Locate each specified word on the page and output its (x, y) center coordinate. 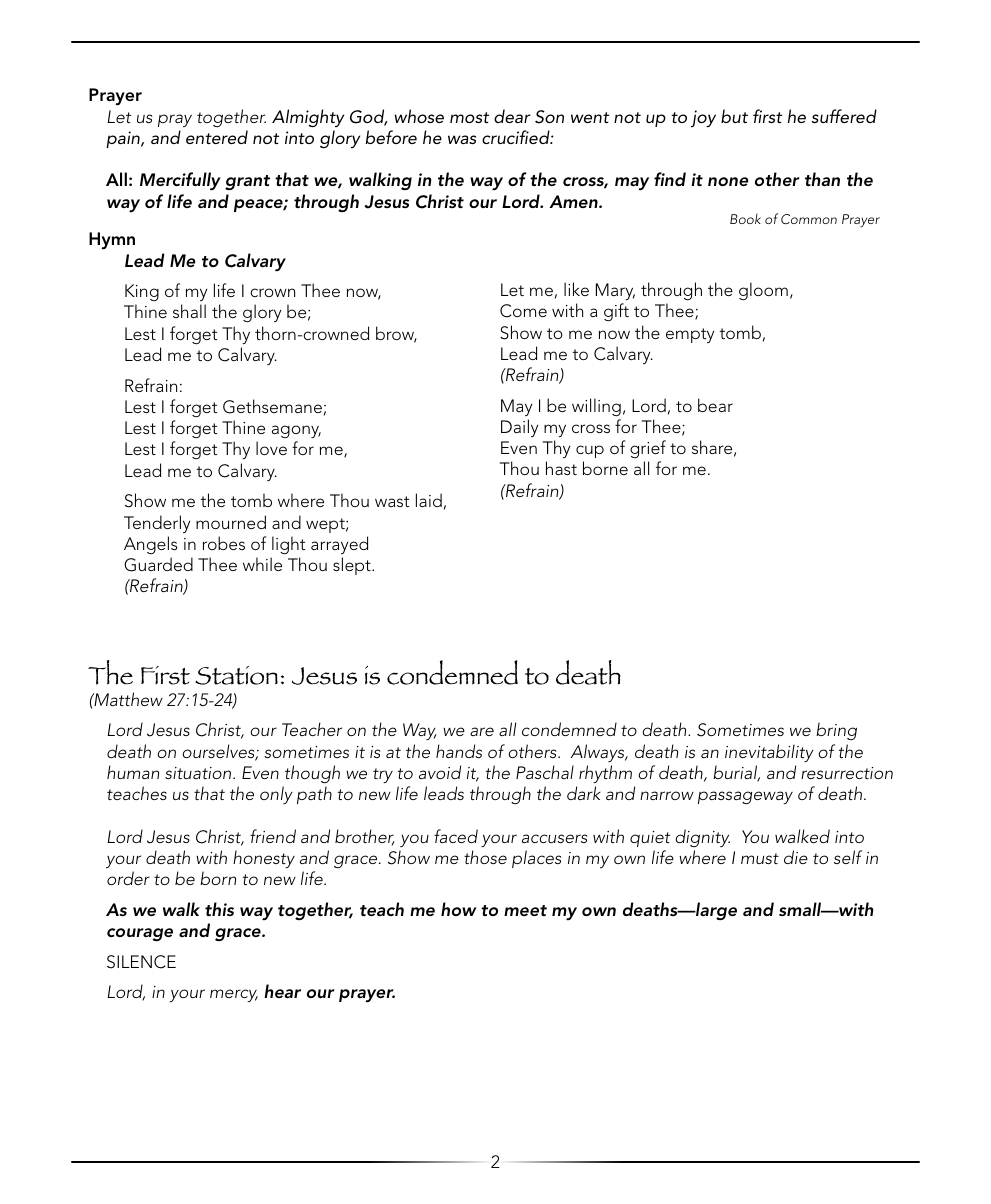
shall (189, 311)
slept (353, 566)
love (271, 448)
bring (836, 731)
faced (456, 836)
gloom (763, 291)
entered (217, 137)
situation (199, 773)
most (469, 117)
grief (648, 449)
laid (429, 500)
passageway (745, 797)
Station (236, 675)
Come (523, 311)
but (734, 116)
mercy (234, 995)
